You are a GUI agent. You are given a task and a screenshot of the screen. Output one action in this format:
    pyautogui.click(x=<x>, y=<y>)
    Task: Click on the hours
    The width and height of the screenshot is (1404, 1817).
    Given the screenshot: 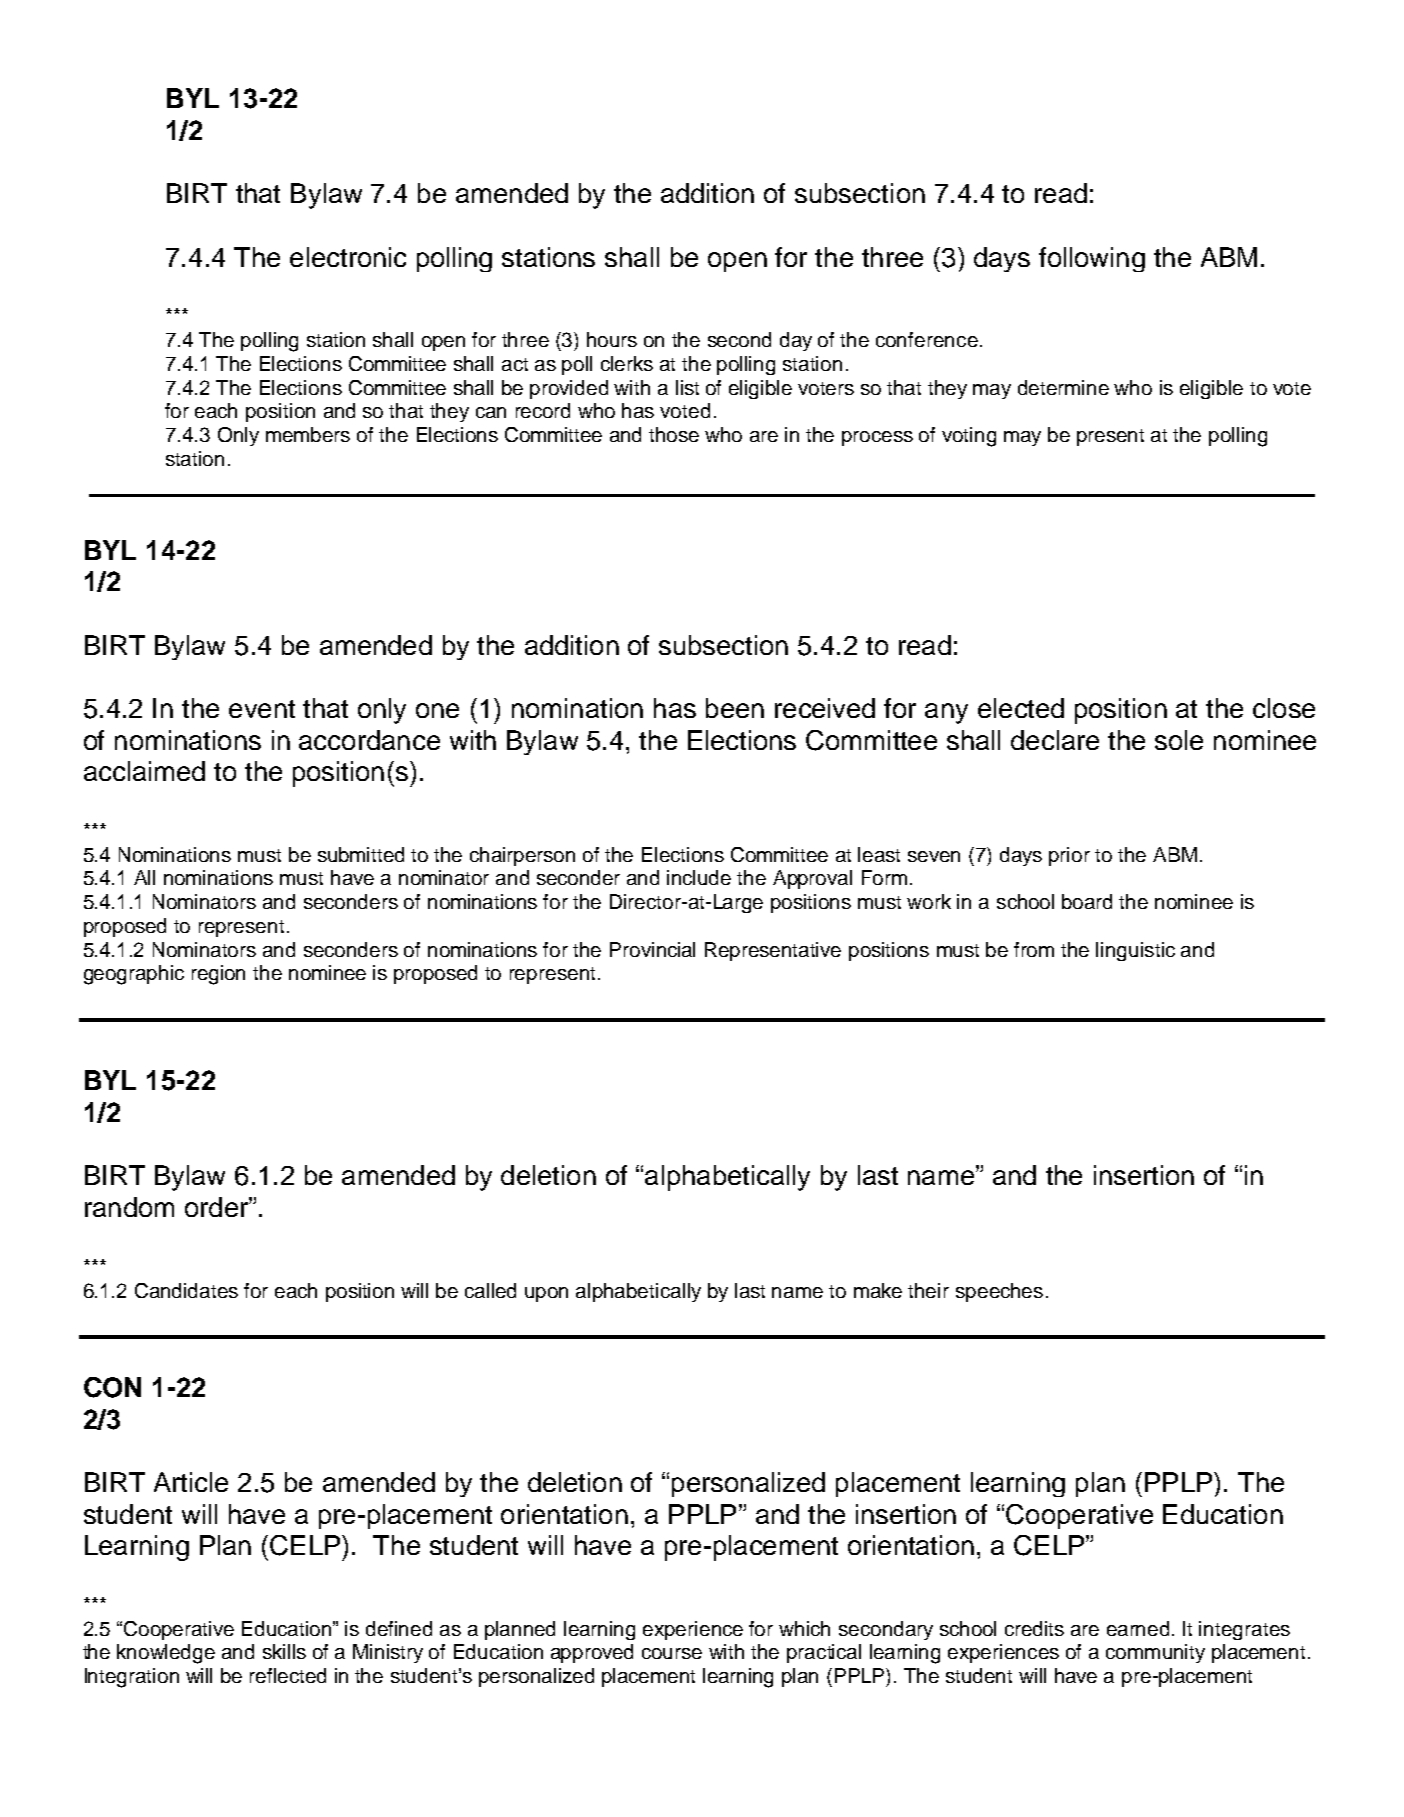 What is the action you would take?
    pyautogui.click(x=612, y=339)
